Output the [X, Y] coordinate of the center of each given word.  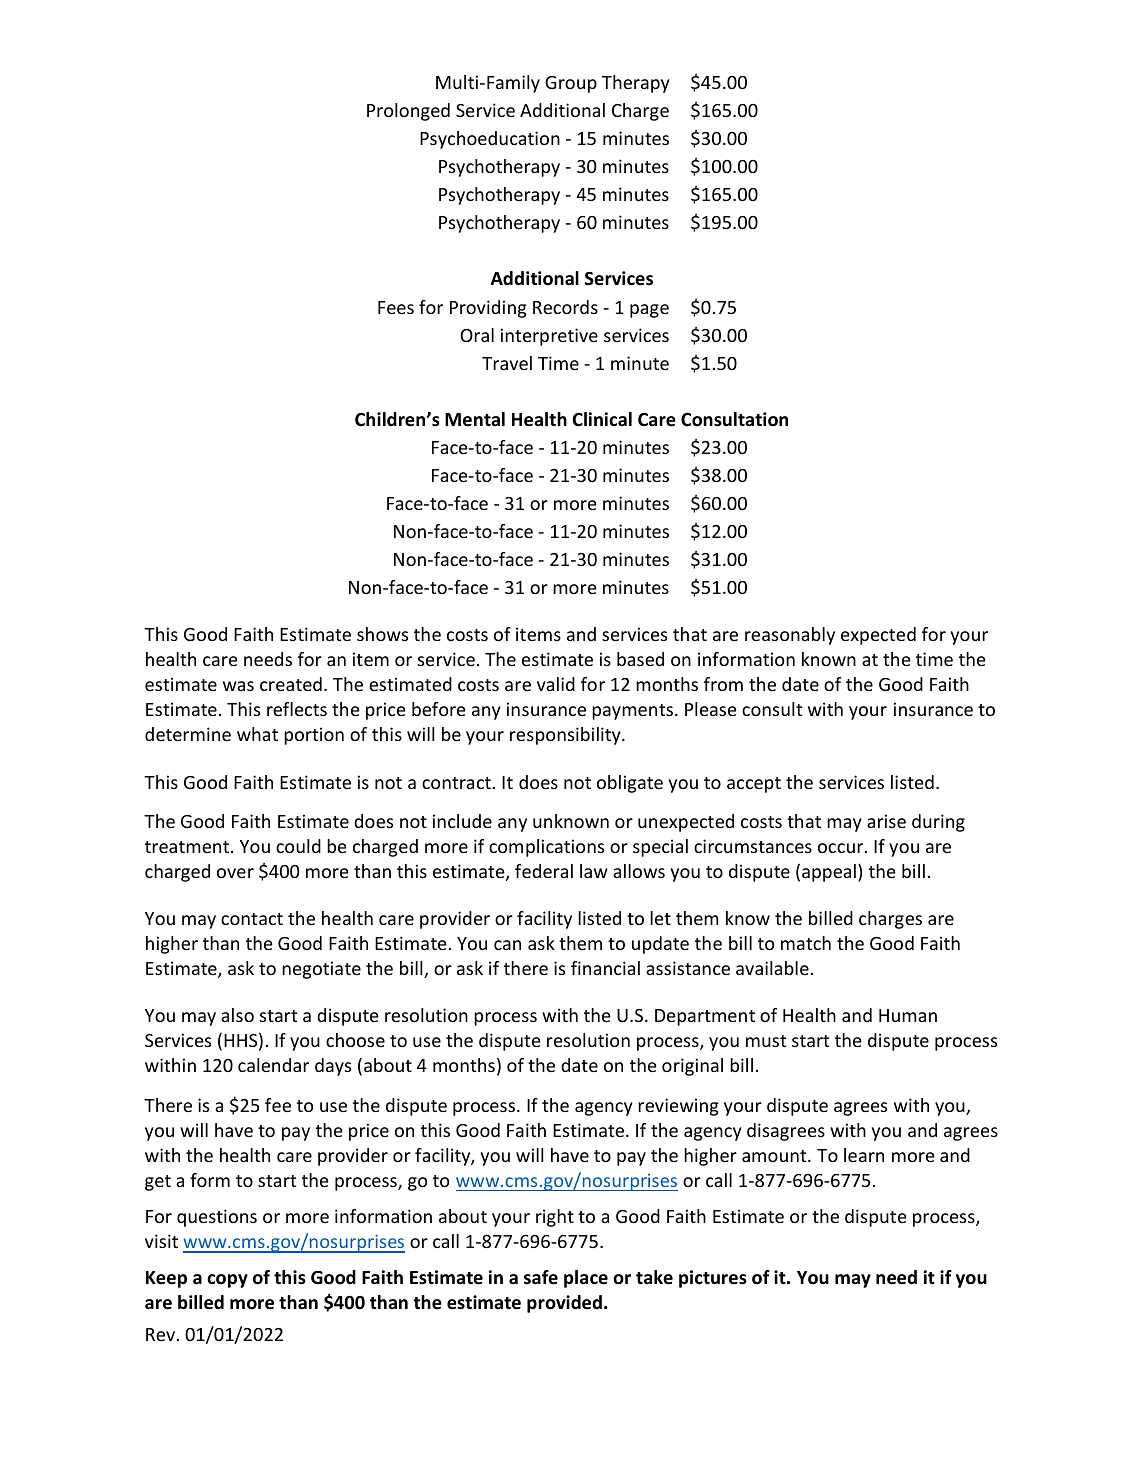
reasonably [790, 636]
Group [571, 84]
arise [886, 821]
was [238, 686]
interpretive [549, 337]
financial [605, 968]
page [649, 311]
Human [908, 1015]
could [298, 846]
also [237, 1015]
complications [546, 848]
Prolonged [408, 112]
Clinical [602, 419]
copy [227, 1281]
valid [556, 684]
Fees [396, 307]
